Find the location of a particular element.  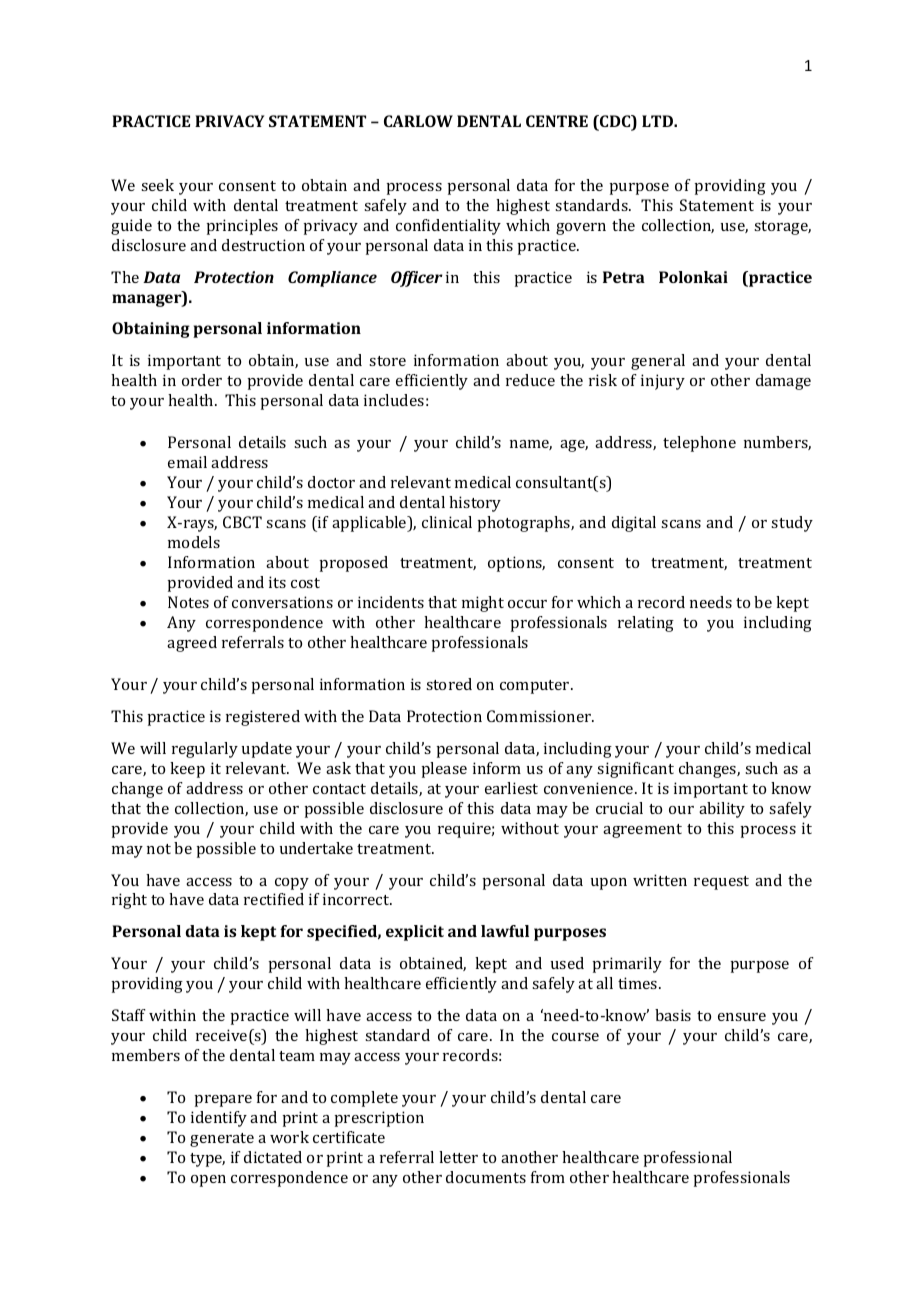

ensure is located at coordinates (742, 1017).
